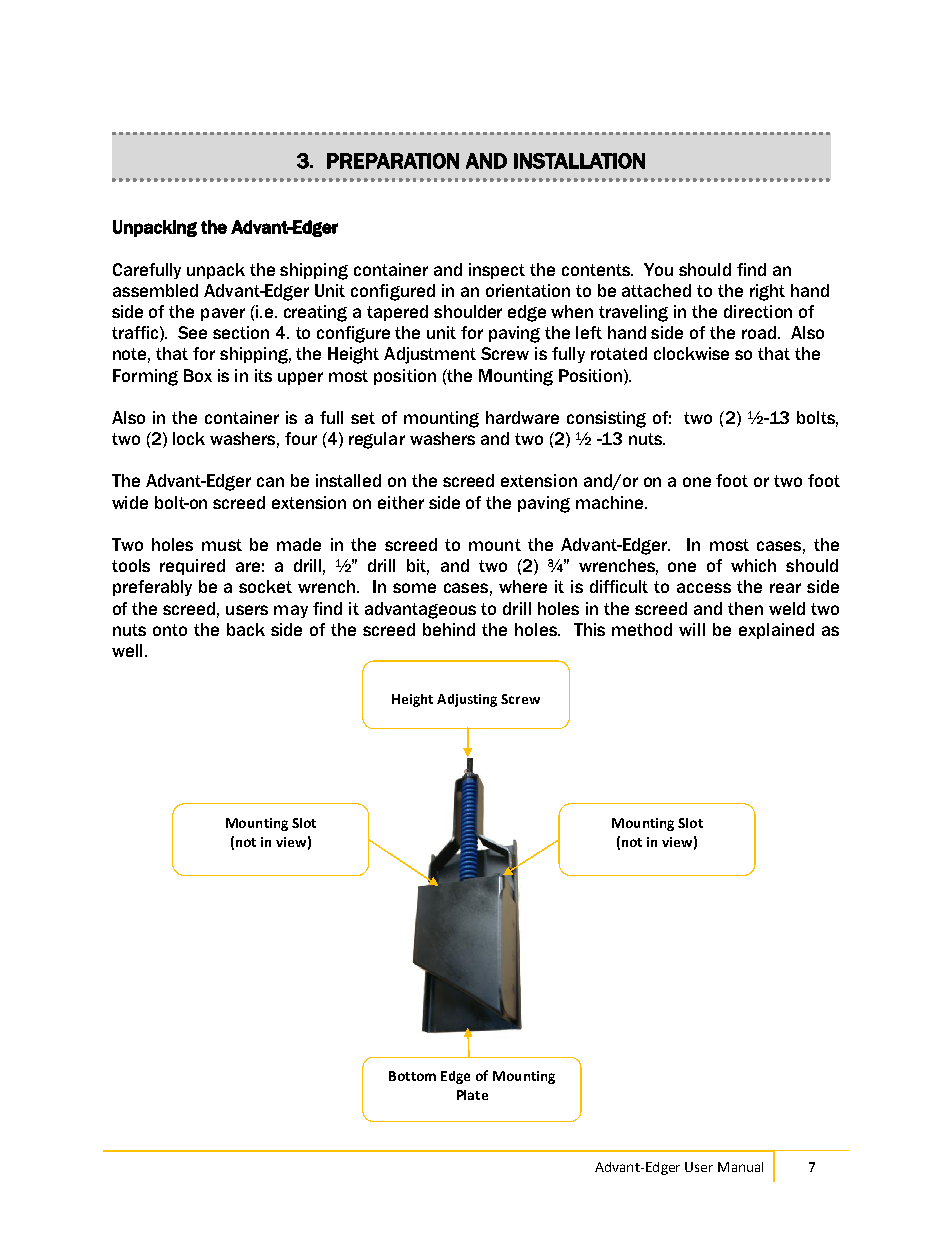 This screenshot has width=952, height=1233. I want to click on which, so click(753, 565).
